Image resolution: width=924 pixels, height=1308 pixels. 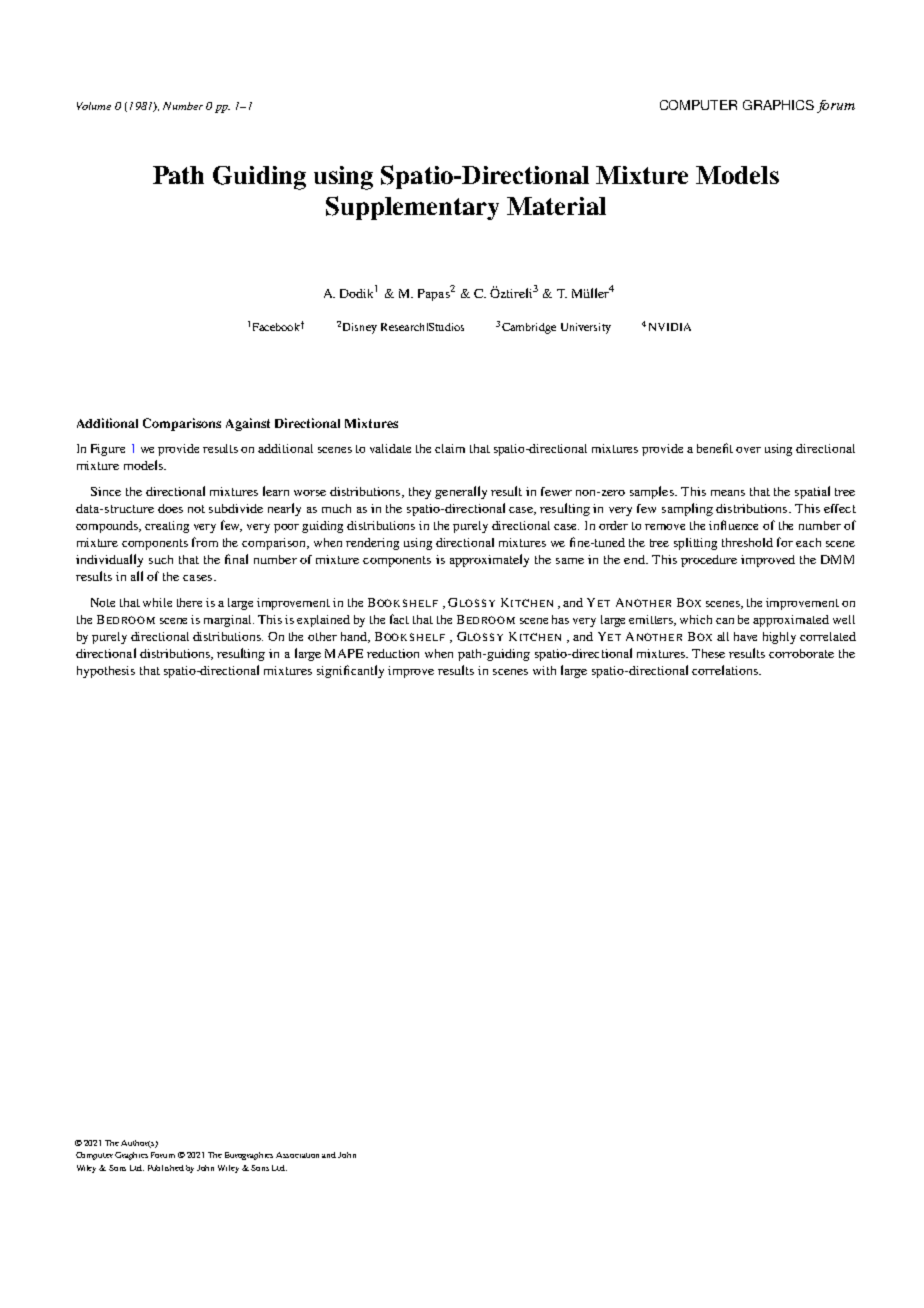 What do you see at coordinates (726, 670) in the image?
I see `correlations` at bounding box center [726, 670].
